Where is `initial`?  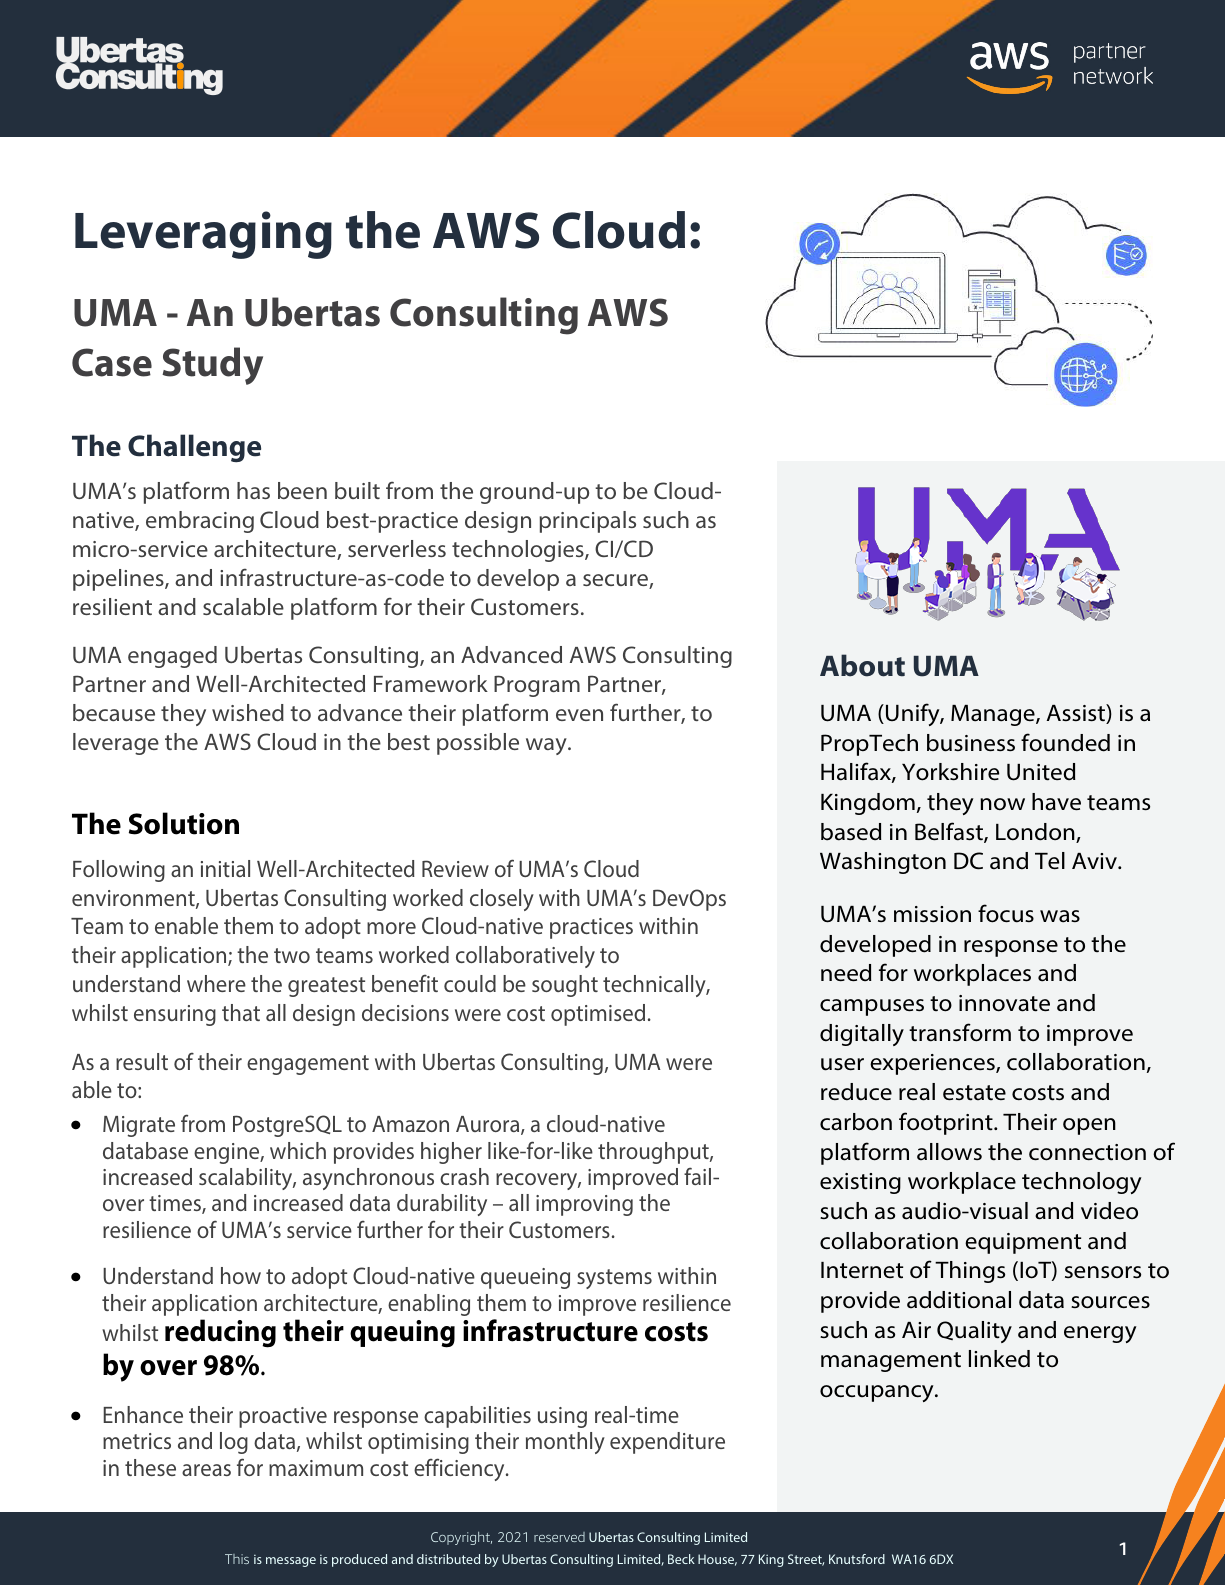
initial is located at coordinates (225, 868).
